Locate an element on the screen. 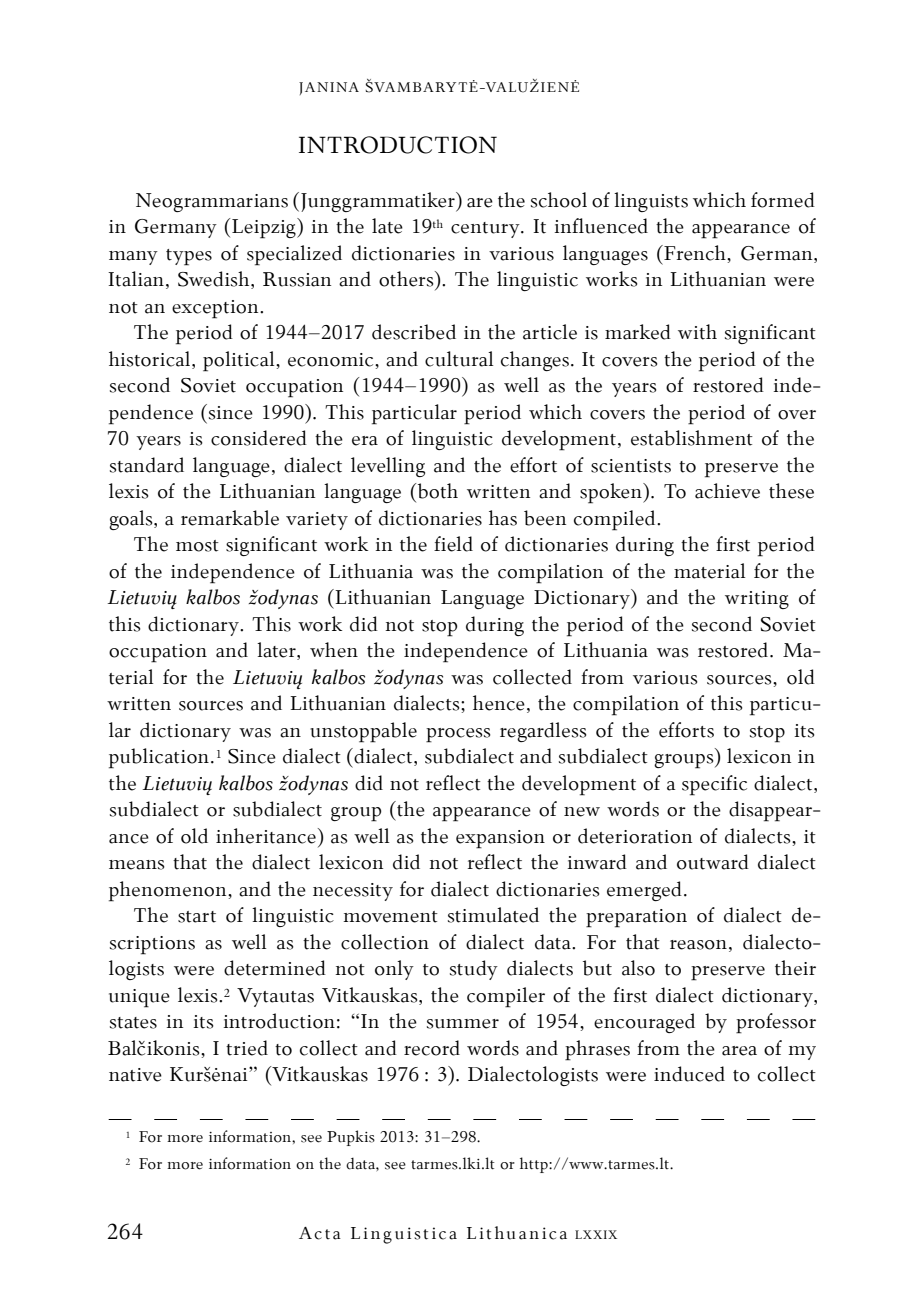  record is located at coordinates (432, 1048).
